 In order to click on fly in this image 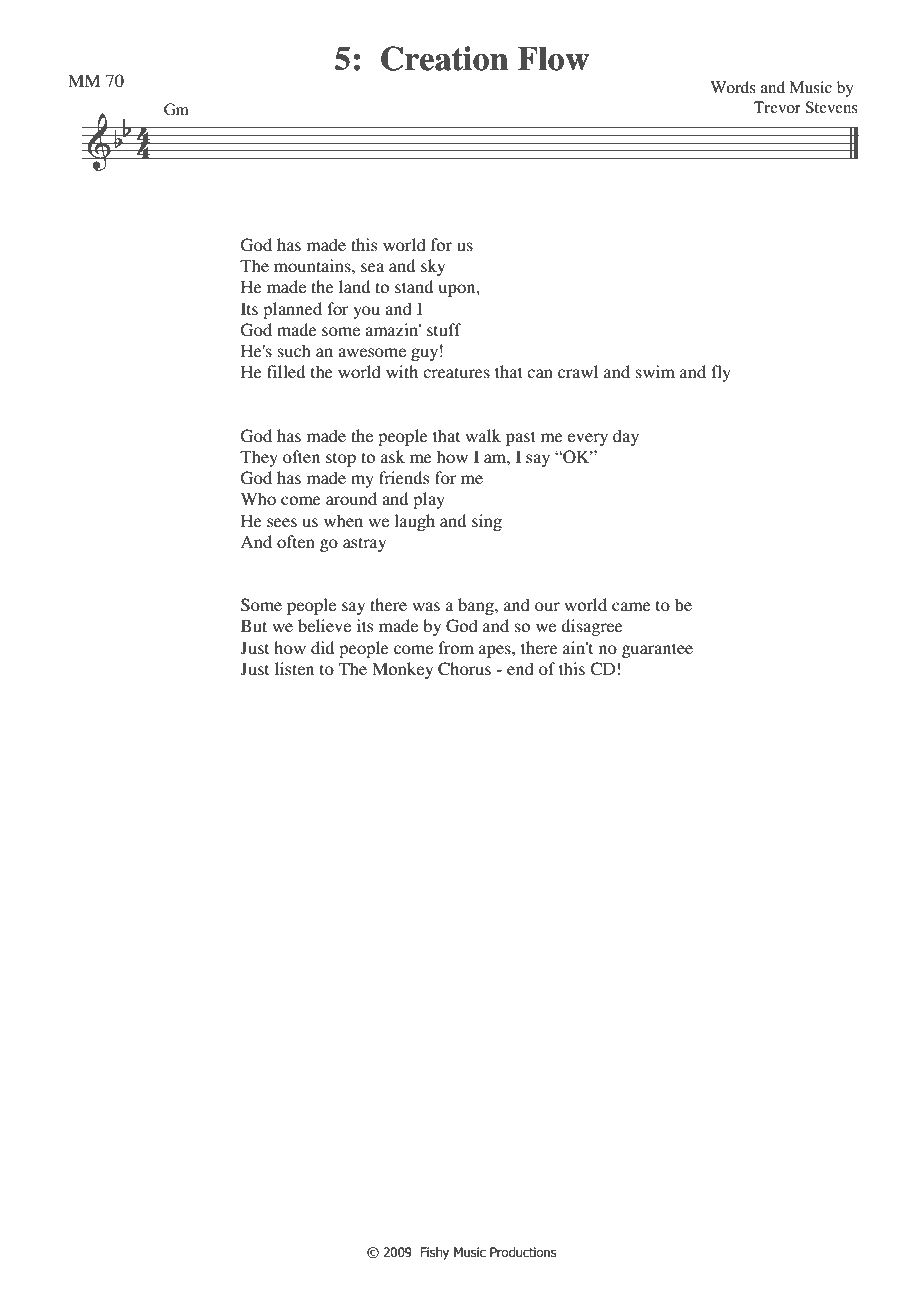, I will do `click(721, 373)`.
